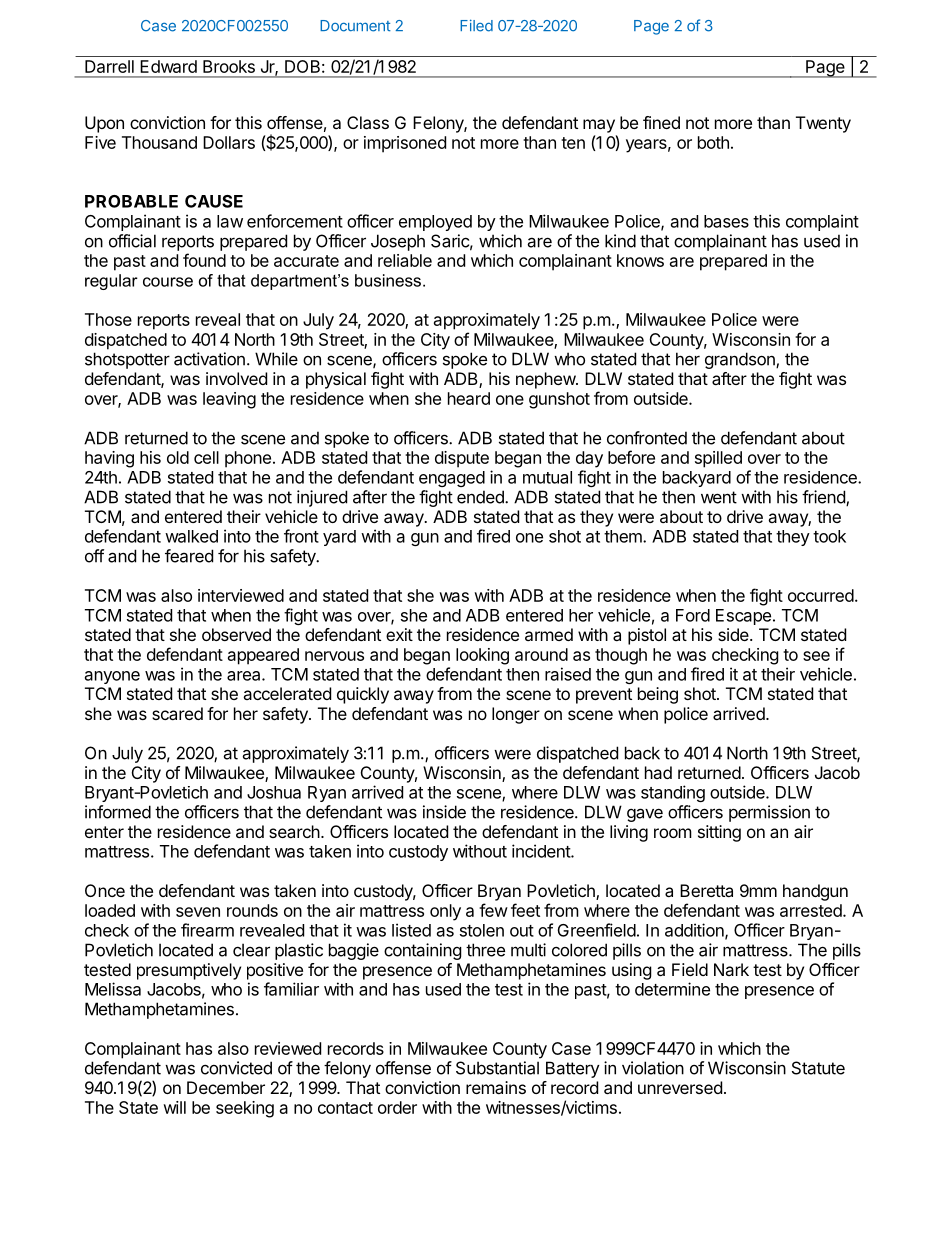  Describe the element at coordinates (713, 142) in the screenshot. I see `both` at that location.
